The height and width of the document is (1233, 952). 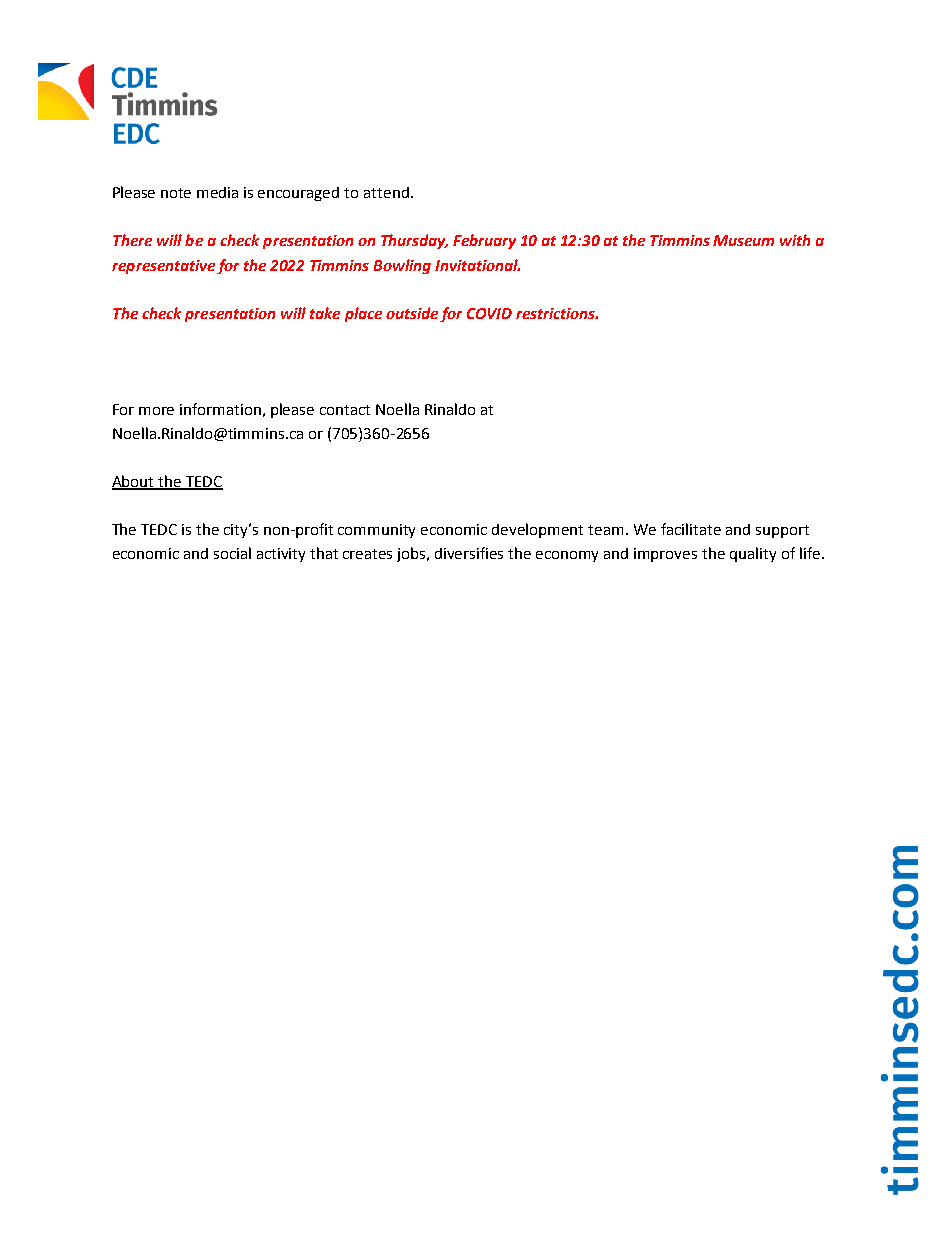 What do you see at coordinates (743, 240) in the document?
I see `Museum` at bounding box center [743, 240].
